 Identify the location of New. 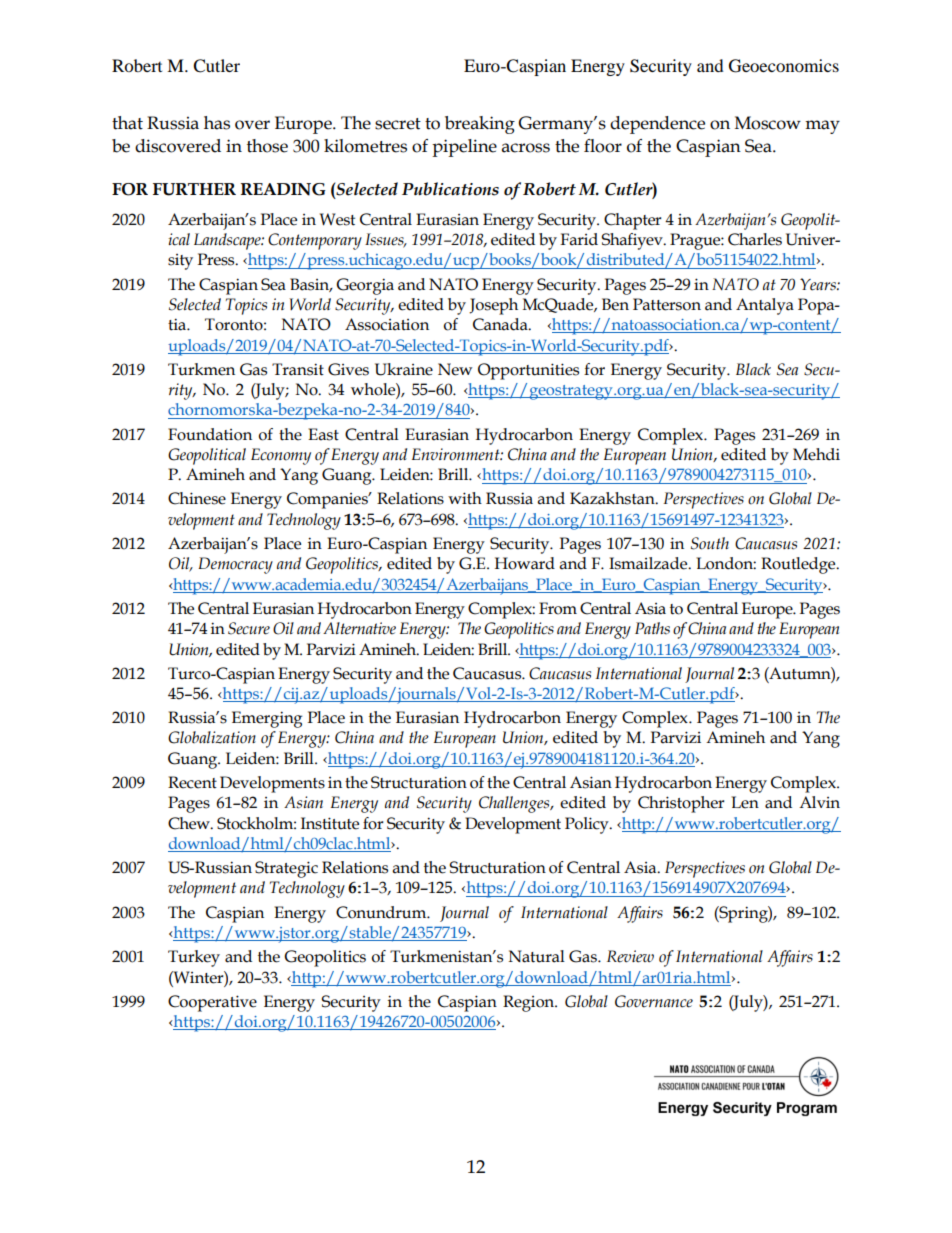
(455, 369).
